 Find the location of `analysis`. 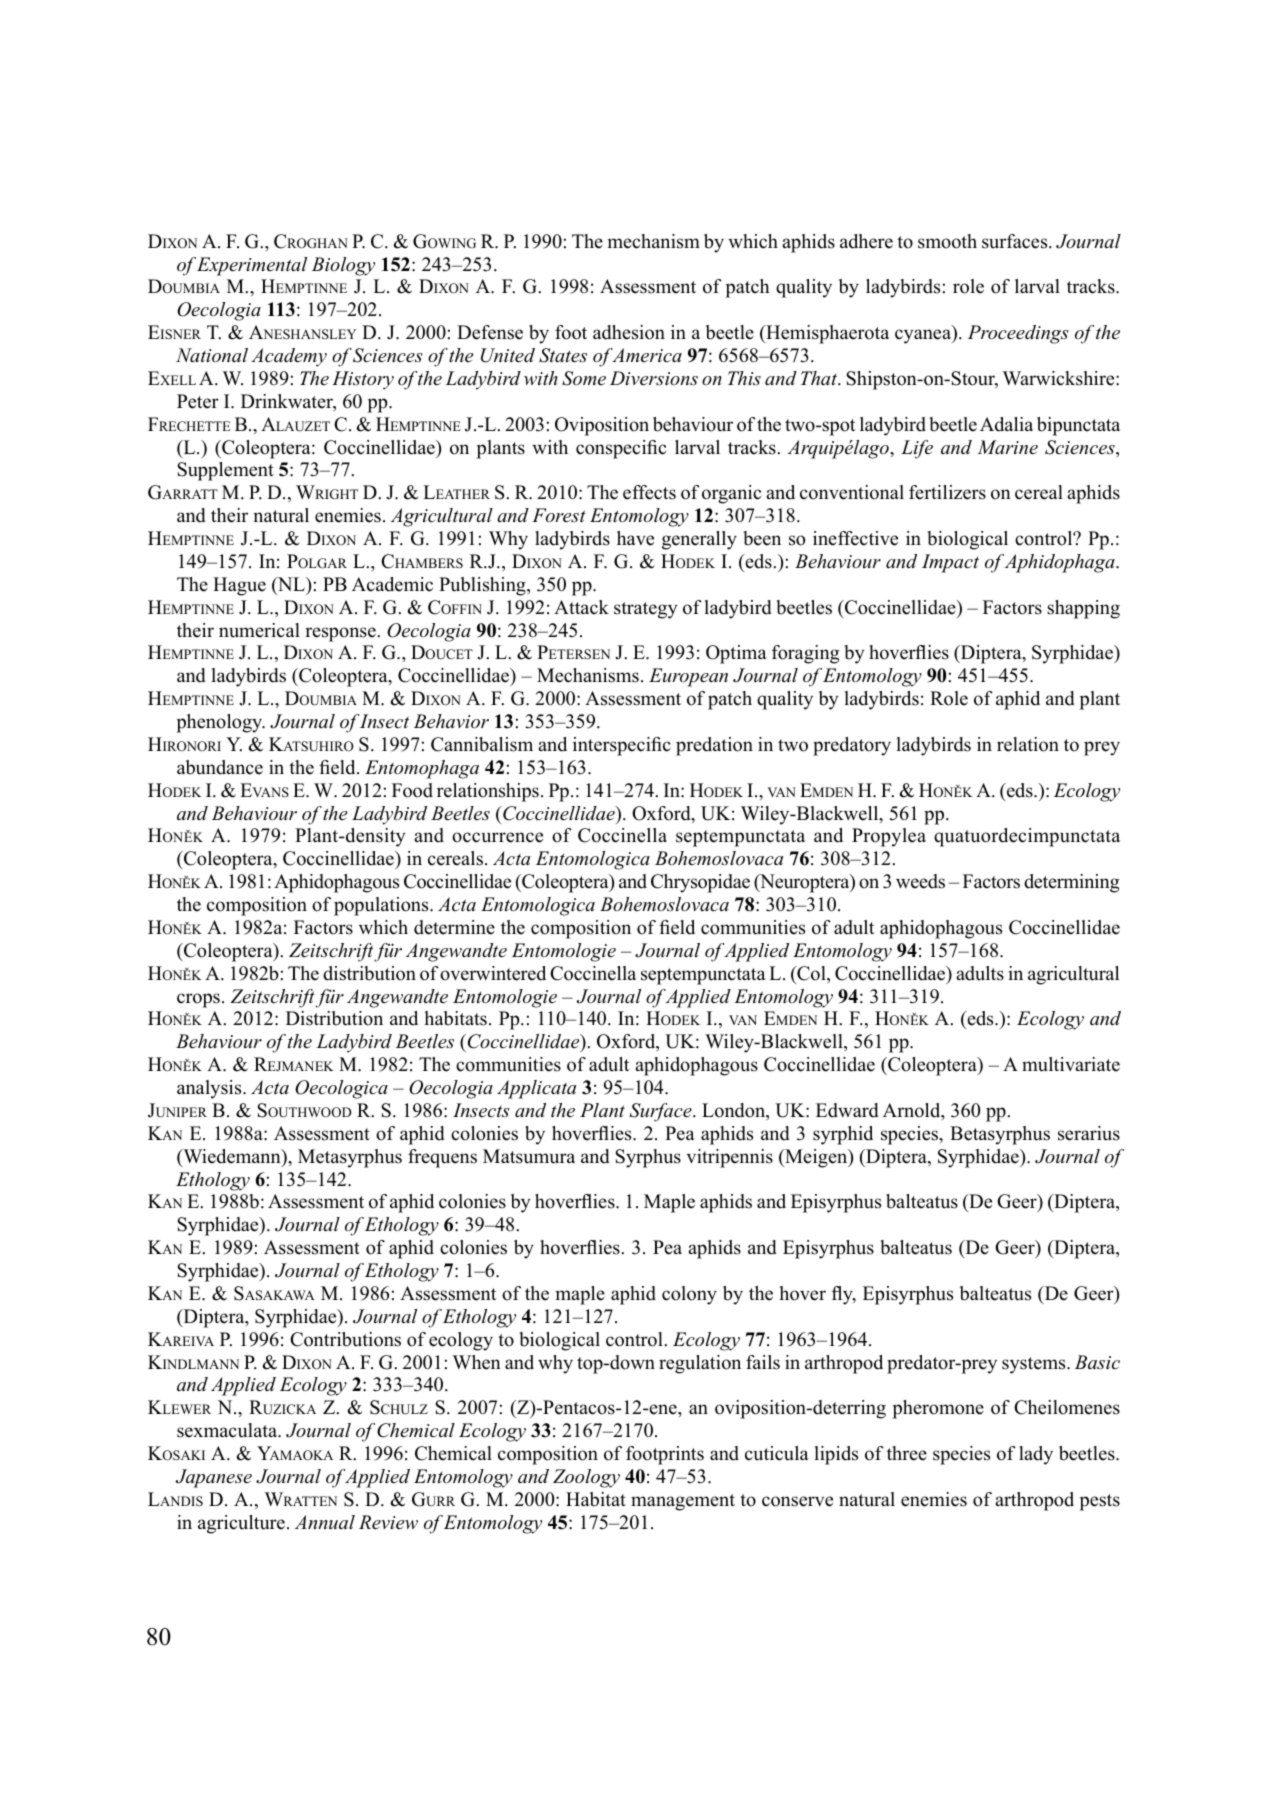

analysis is located at coordinates (210, 1089).
